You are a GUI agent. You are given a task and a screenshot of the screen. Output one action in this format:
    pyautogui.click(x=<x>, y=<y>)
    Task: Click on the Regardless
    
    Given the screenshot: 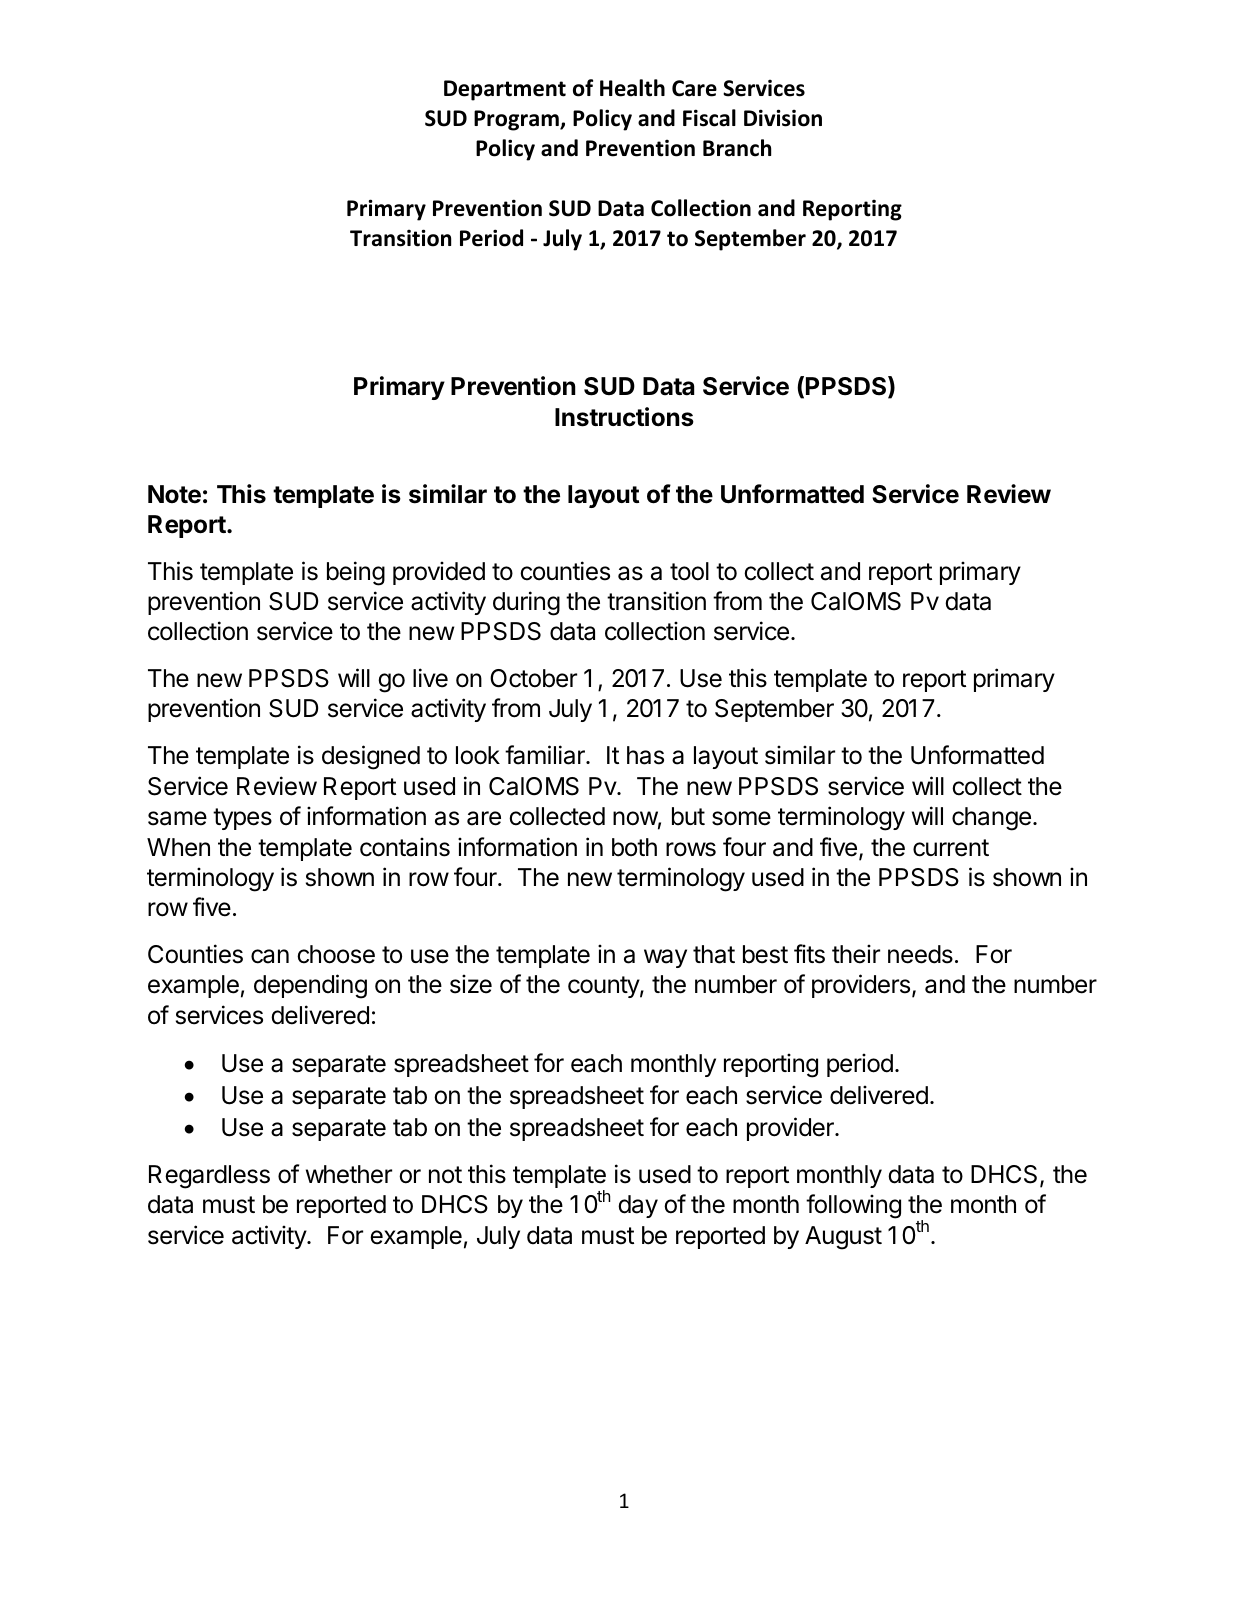 What is the action you would take?
    pyautogui.click(x=209, y=1177)
